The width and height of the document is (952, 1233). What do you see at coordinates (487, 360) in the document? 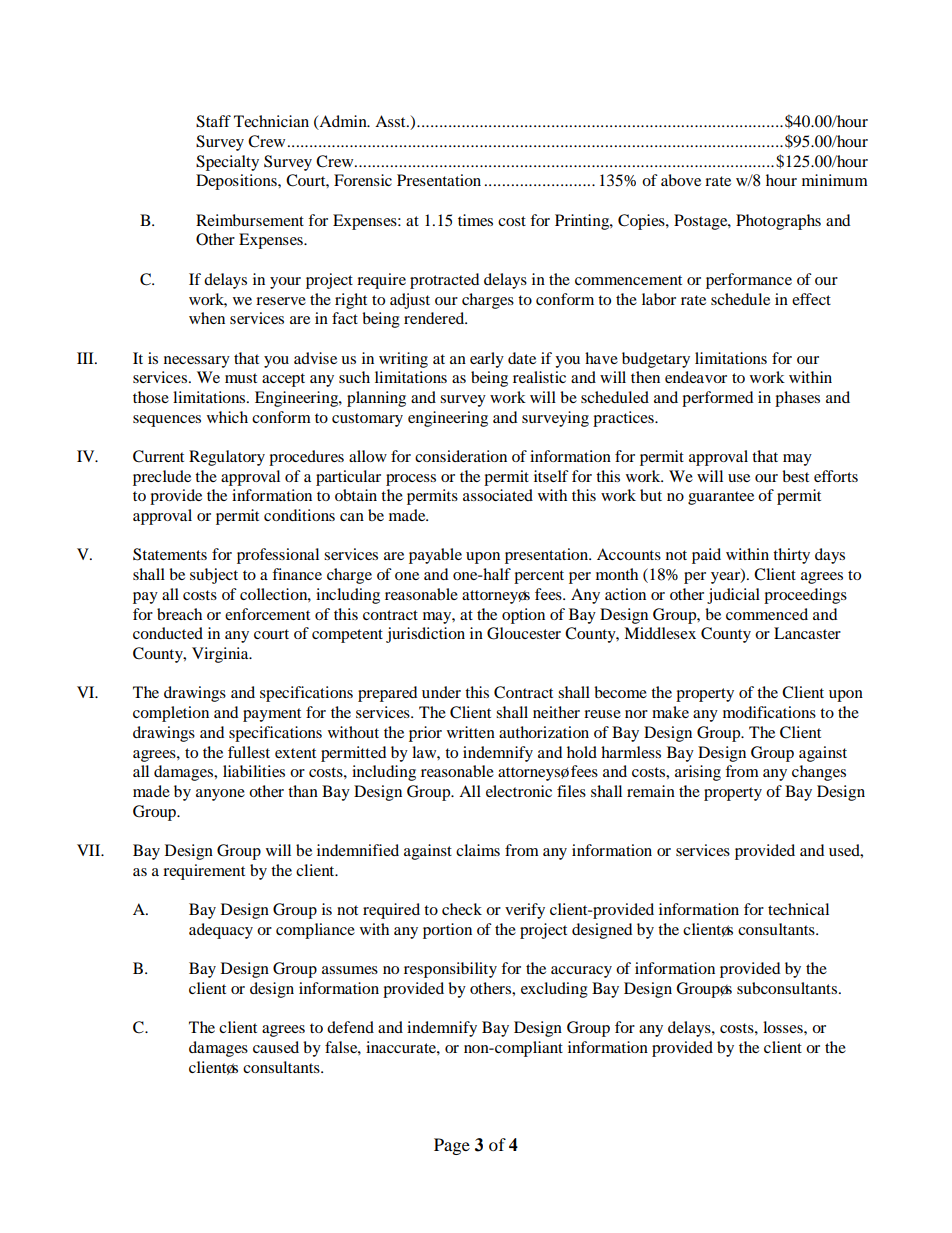
I see `early` at bounding box center [487, 360].
